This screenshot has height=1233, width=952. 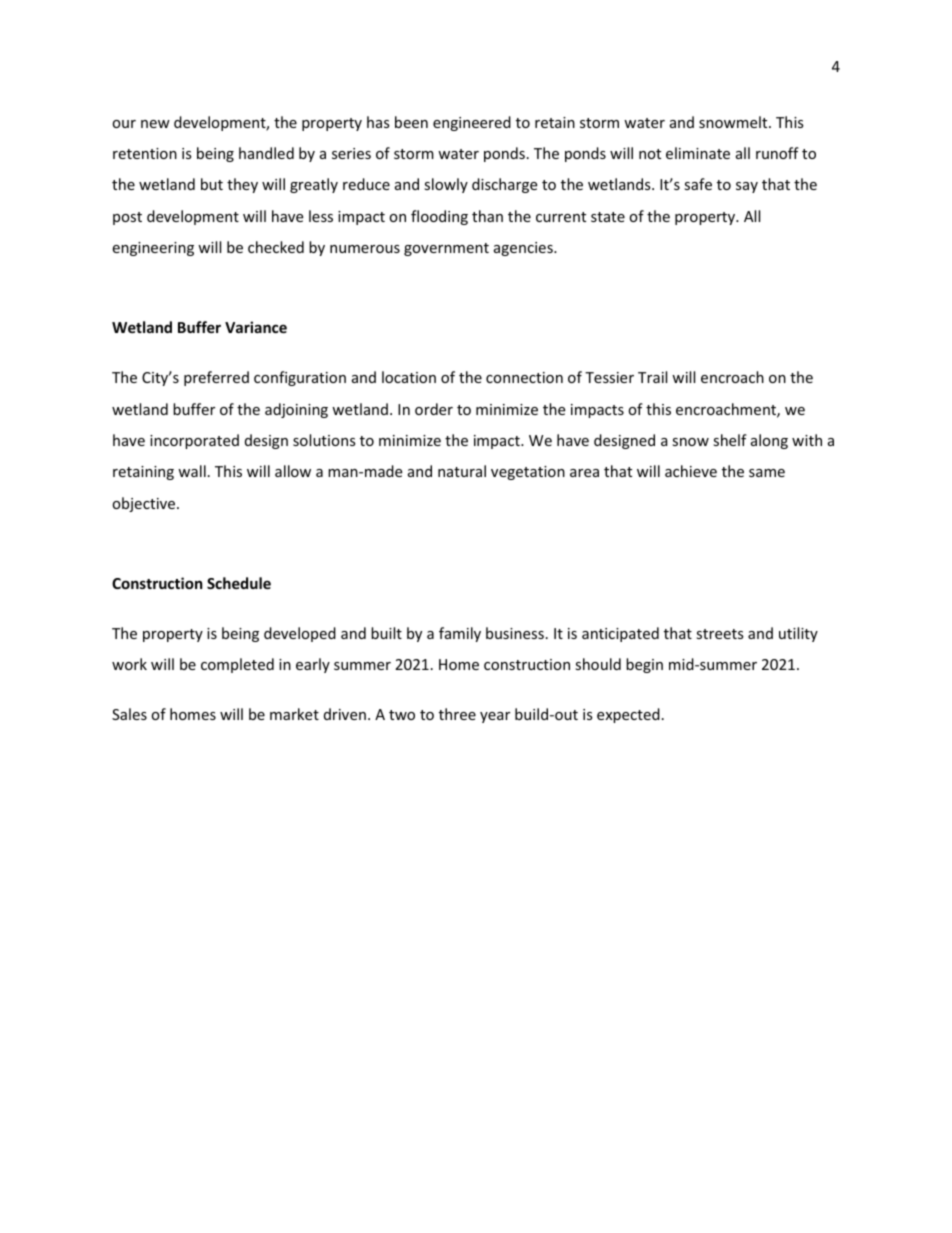 I want to click on natural, so click(x=462, y=471).
